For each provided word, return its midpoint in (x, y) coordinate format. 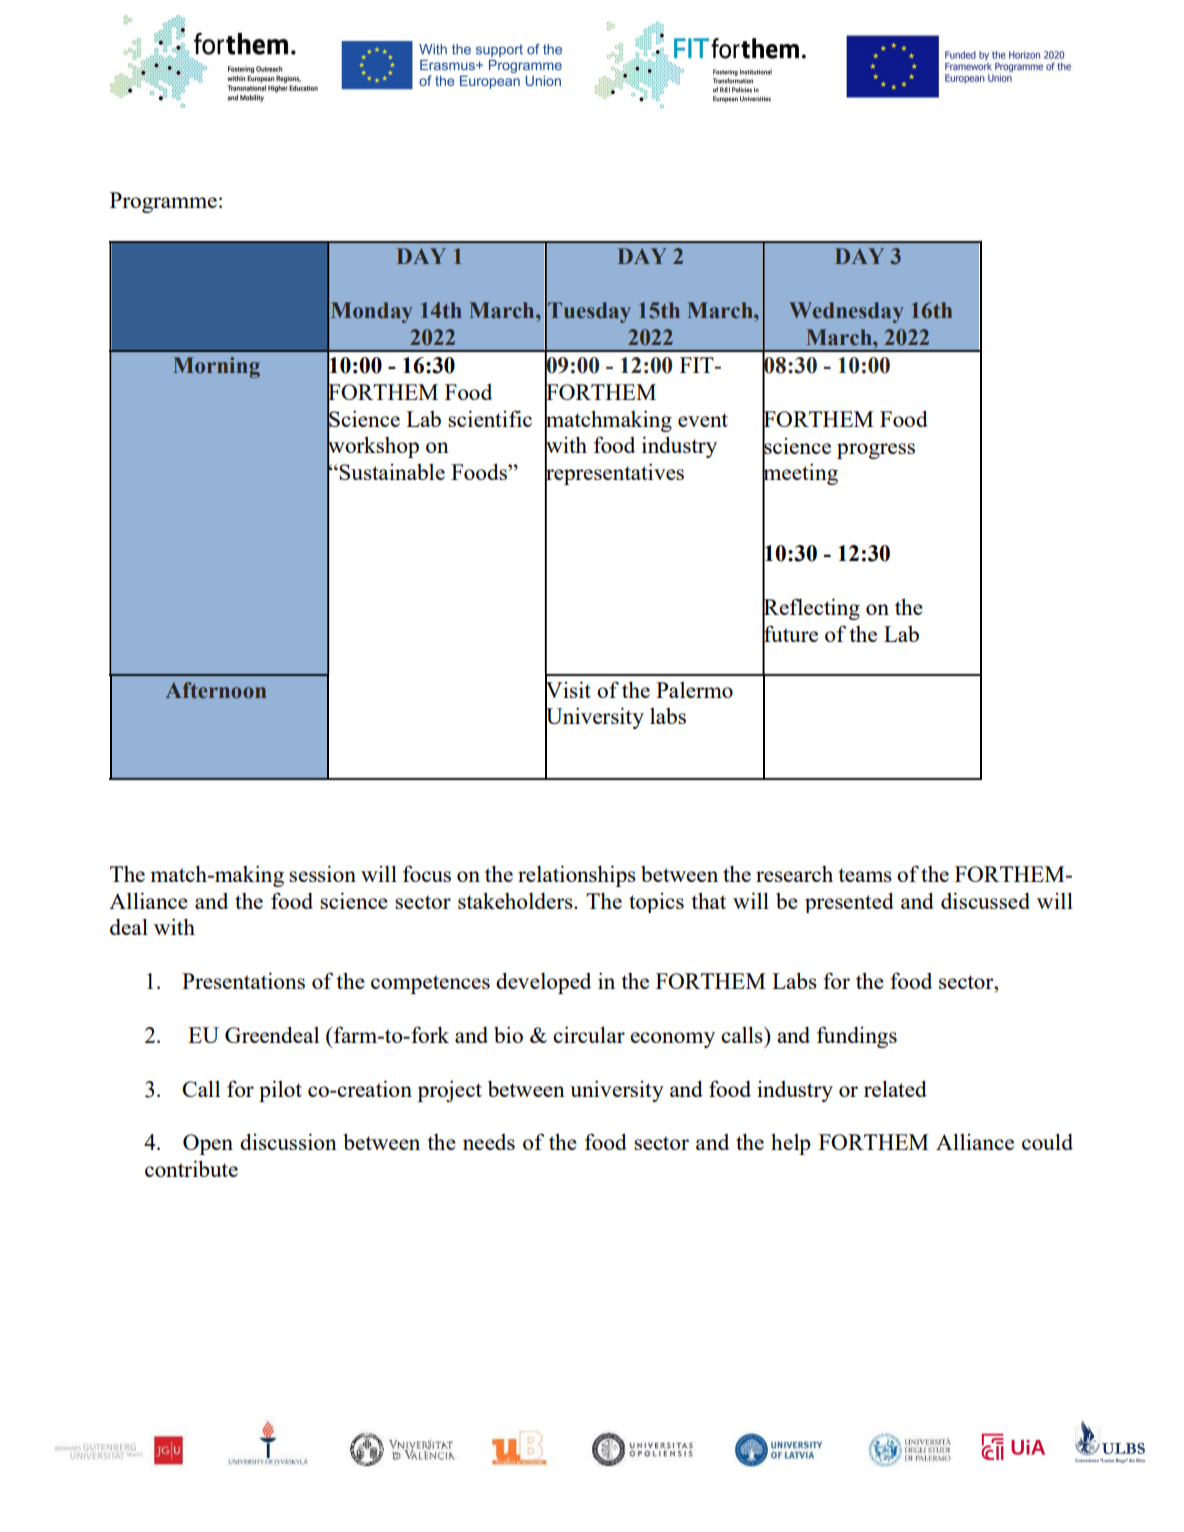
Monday (371, 312)
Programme (163, 202)
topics (656, 903)
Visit (568, 689)
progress (876, 451)
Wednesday (846, 312)
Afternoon (216, 690)
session (322, 873)
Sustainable (392, 472)
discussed (985, 900)
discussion (288, 1141)
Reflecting (811, 609)
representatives (614, 474)
